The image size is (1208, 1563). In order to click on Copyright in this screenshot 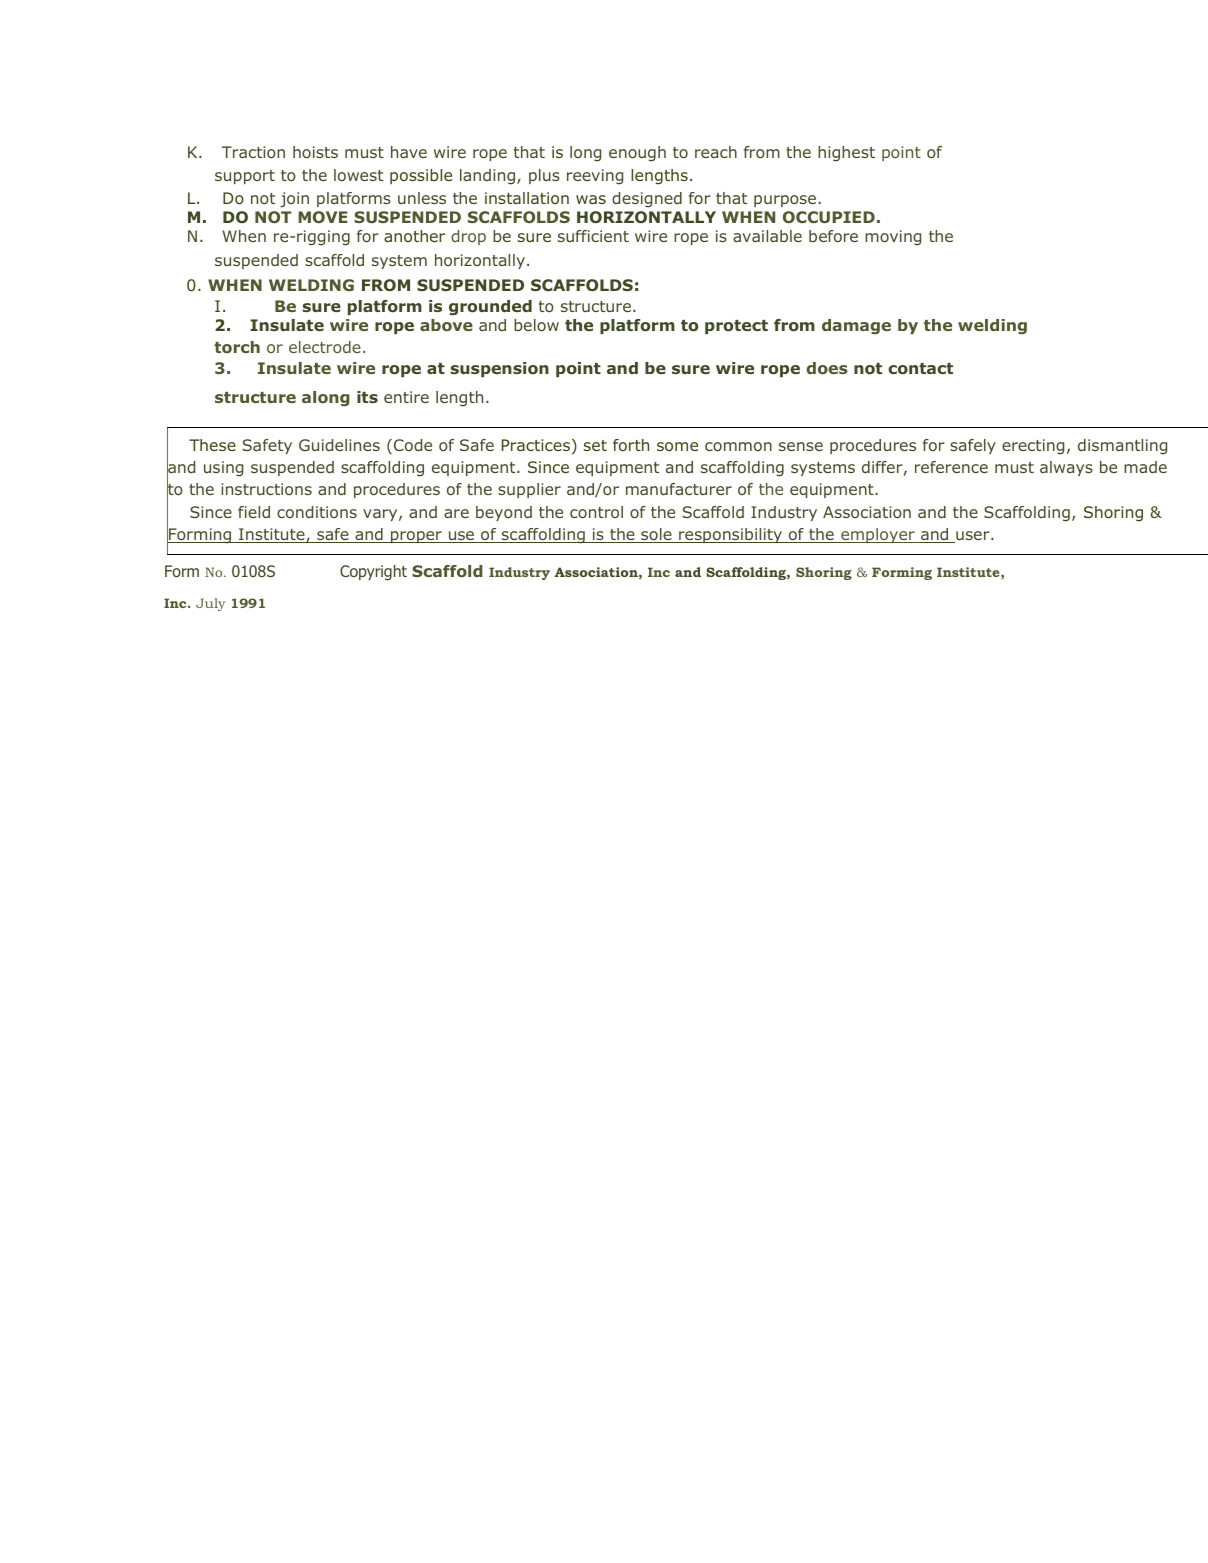, I will do `click(373, 573)`.
